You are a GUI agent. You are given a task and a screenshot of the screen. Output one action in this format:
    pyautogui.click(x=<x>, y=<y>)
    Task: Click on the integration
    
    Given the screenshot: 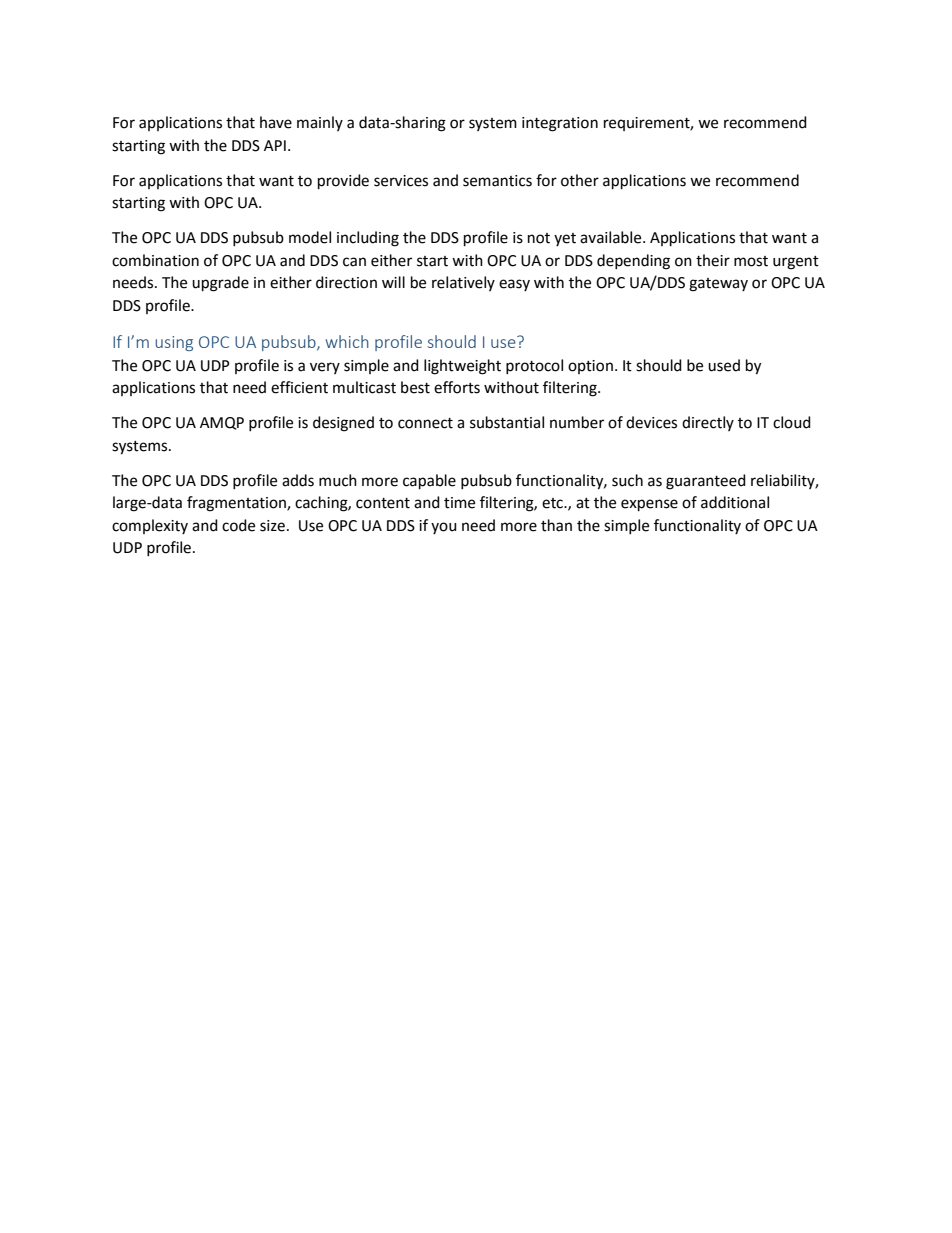 What is the action you would take?
    pyautogui.click(x=560, y=124)
